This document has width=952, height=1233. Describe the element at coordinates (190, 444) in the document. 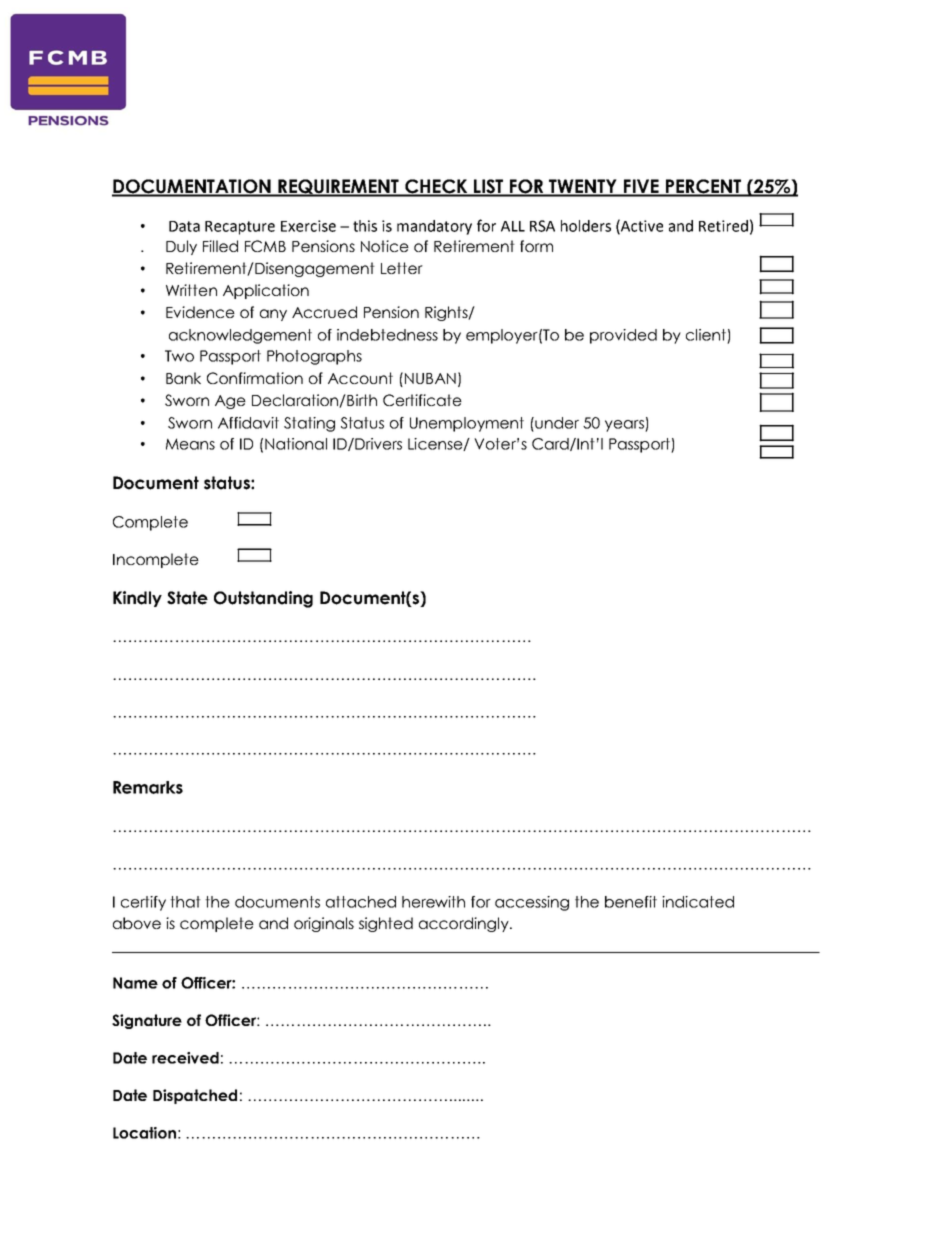

I see `Means` at that location.
